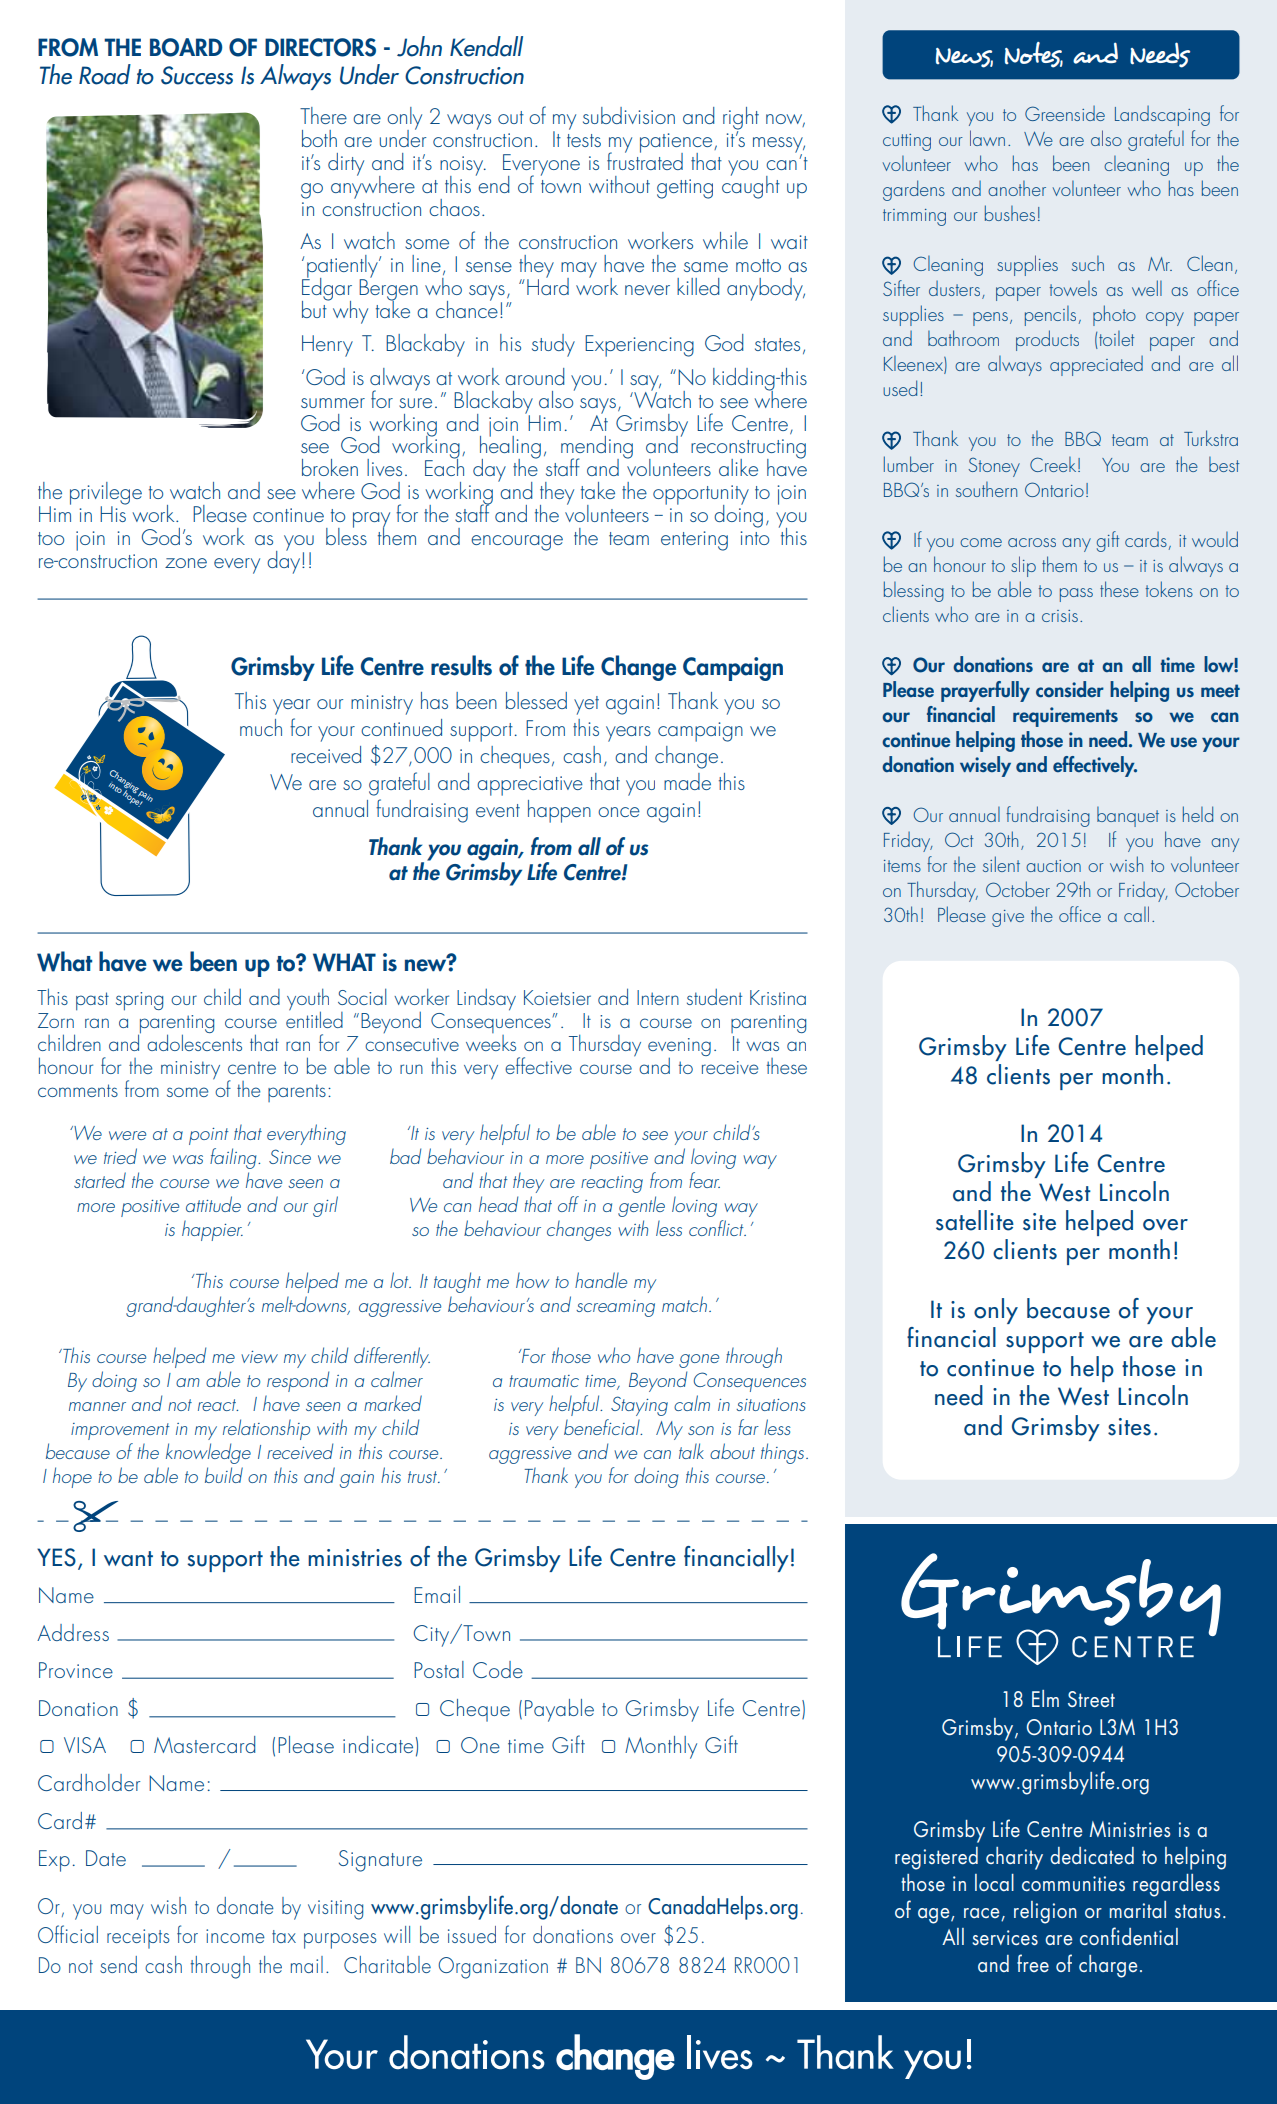  I want to click on yet, so click(586, 705).
